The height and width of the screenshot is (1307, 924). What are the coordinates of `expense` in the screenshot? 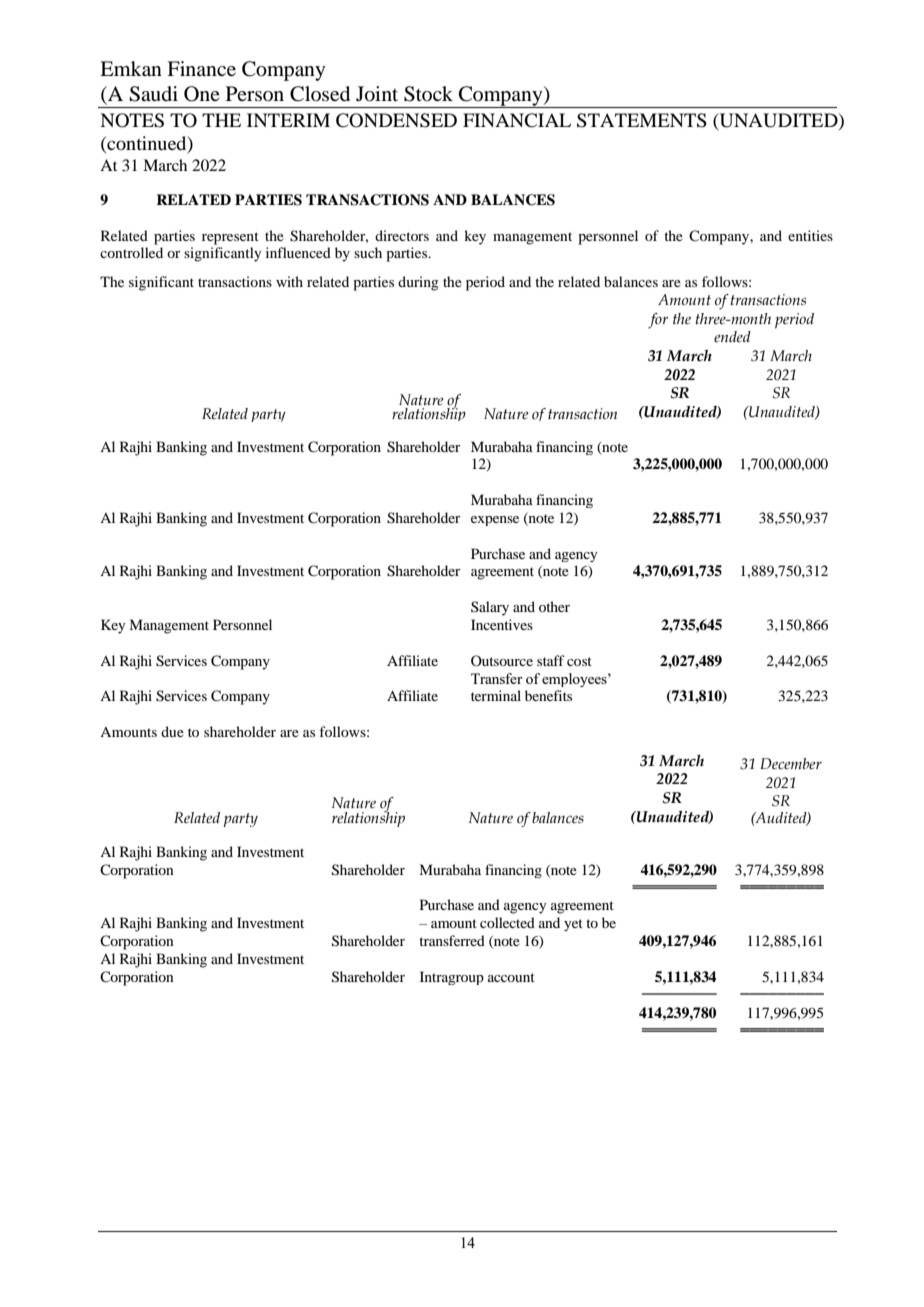 It's located at (495, 521).
